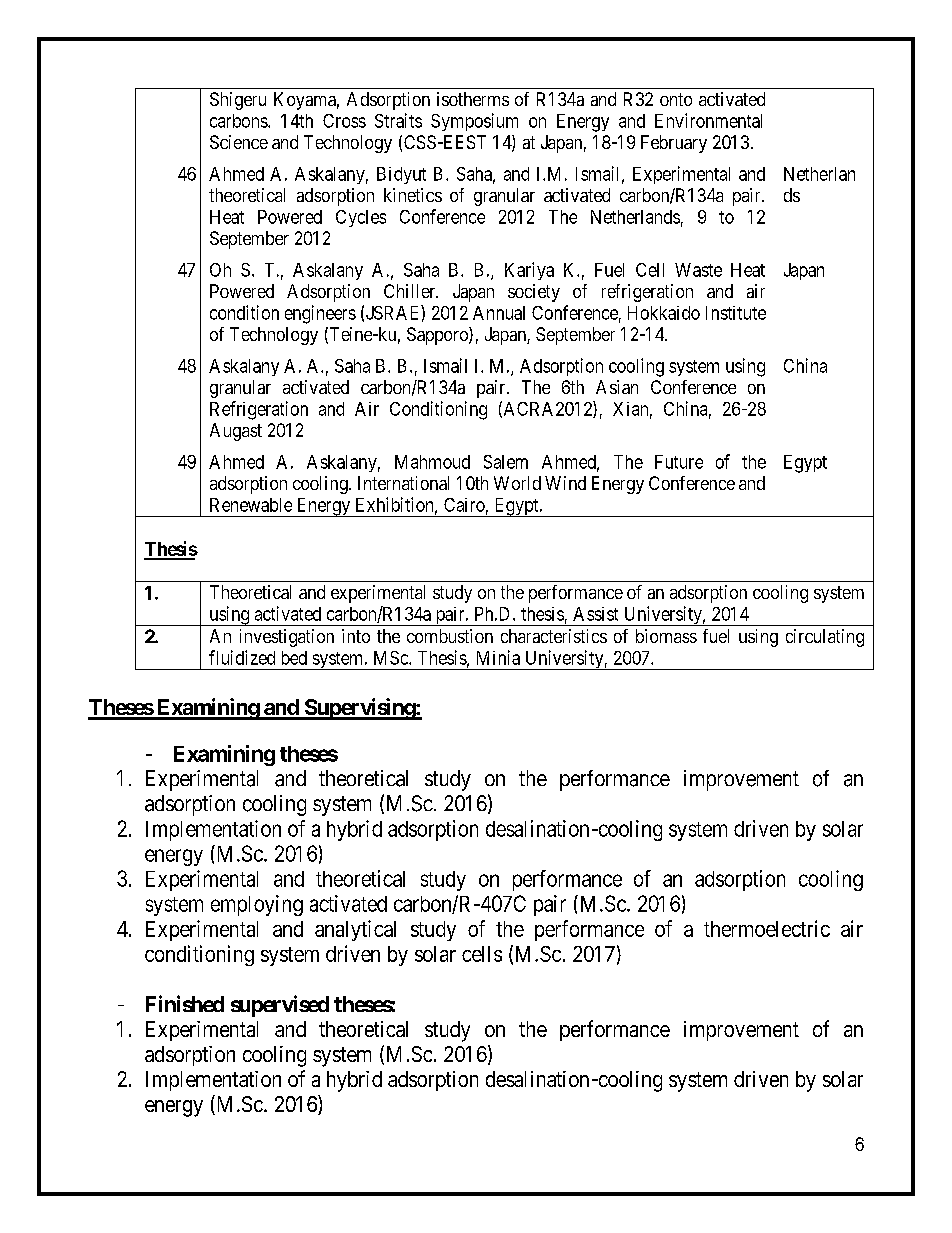 The height and width of the screenshot is (1233, 952). Describe the element at coordinates (239, 142) in the screenshot. I see `Science` at that location.
